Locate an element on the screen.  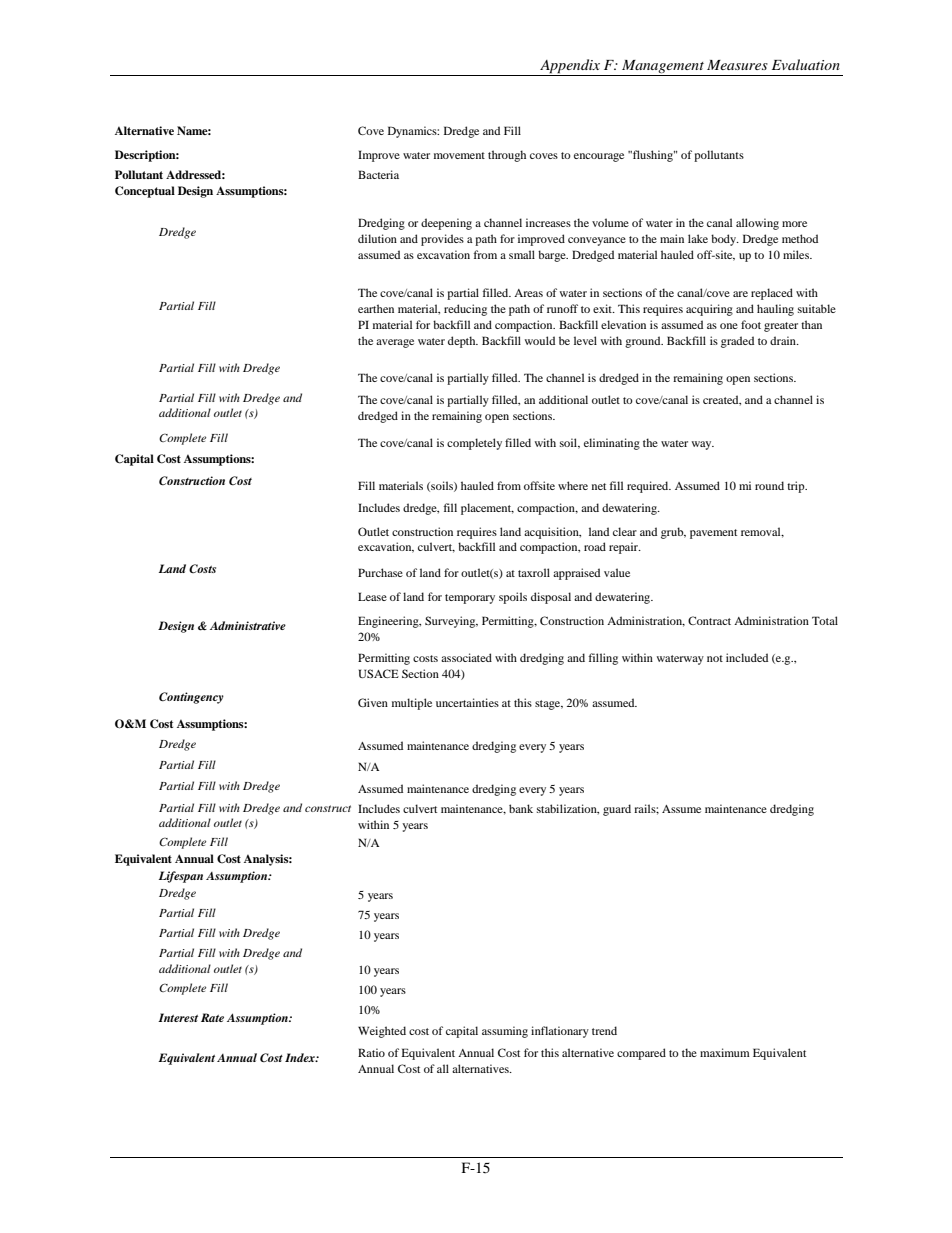
temporary is located at coordinates (470, 599).
